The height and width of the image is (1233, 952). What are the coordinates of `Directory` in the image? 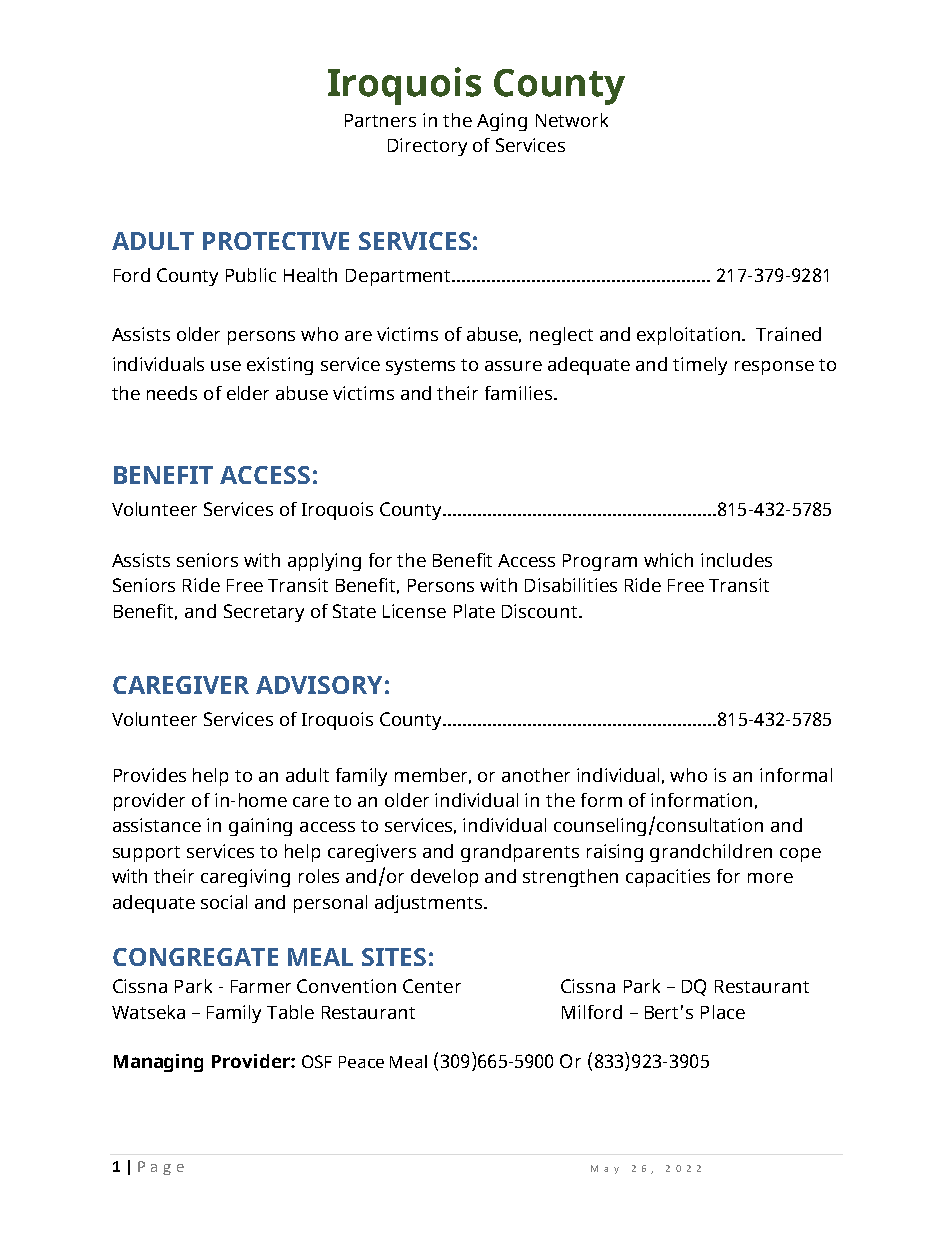 It's located at (427, 147).
